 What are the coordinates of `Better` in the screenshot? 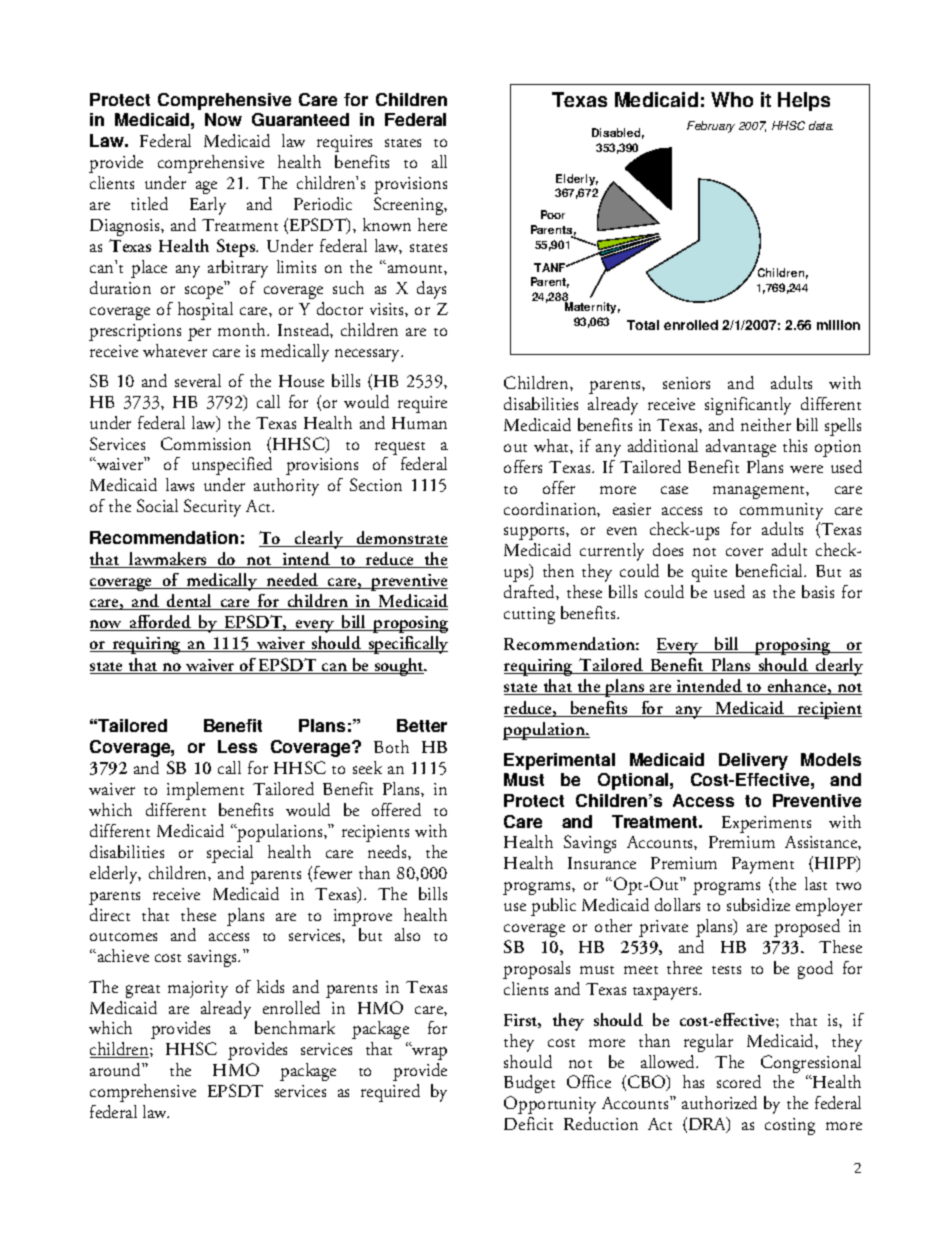 It's located at (422, 725).
